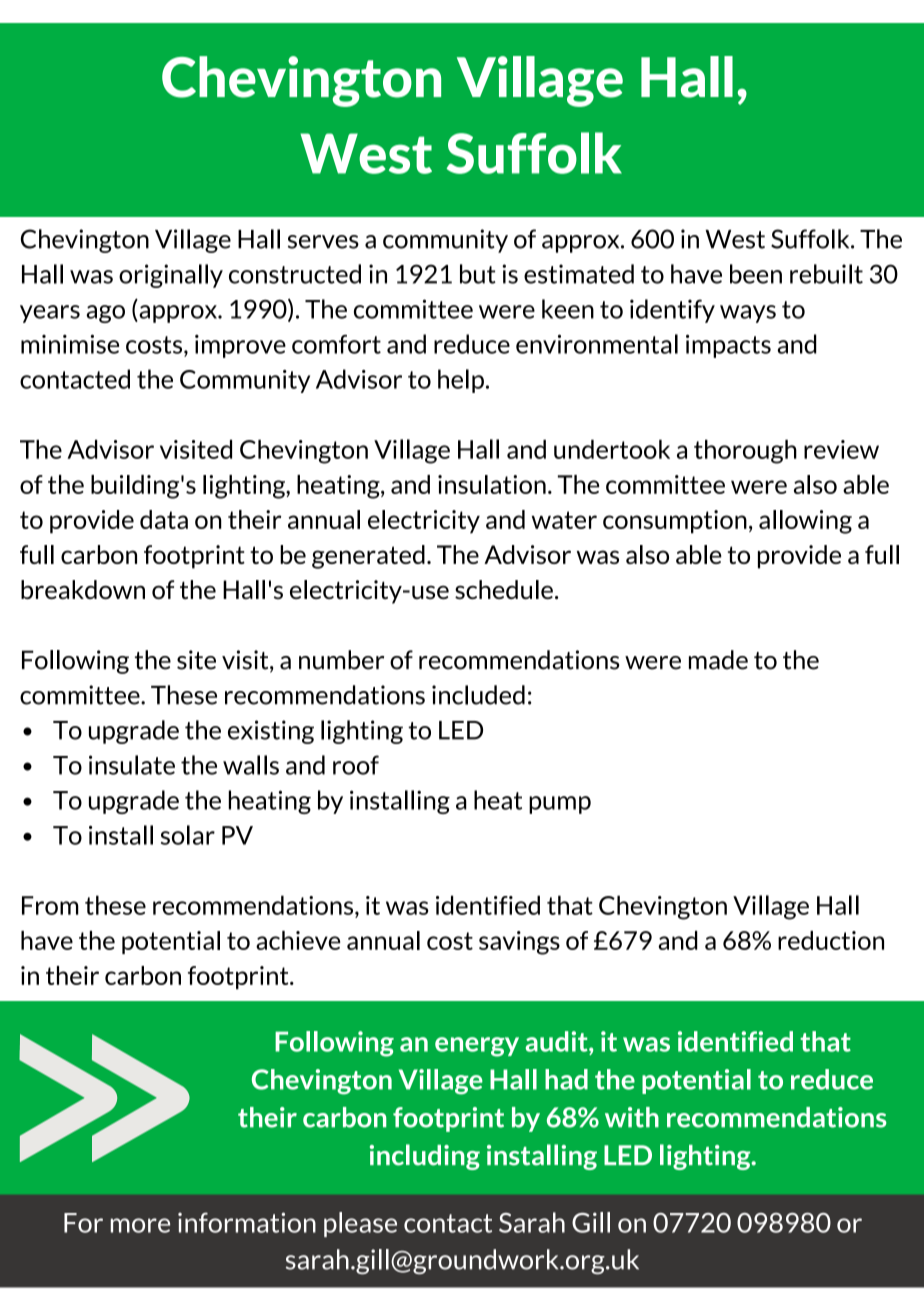 The image size is (924, 1308). I want to click on more, so click(140, 1225).
